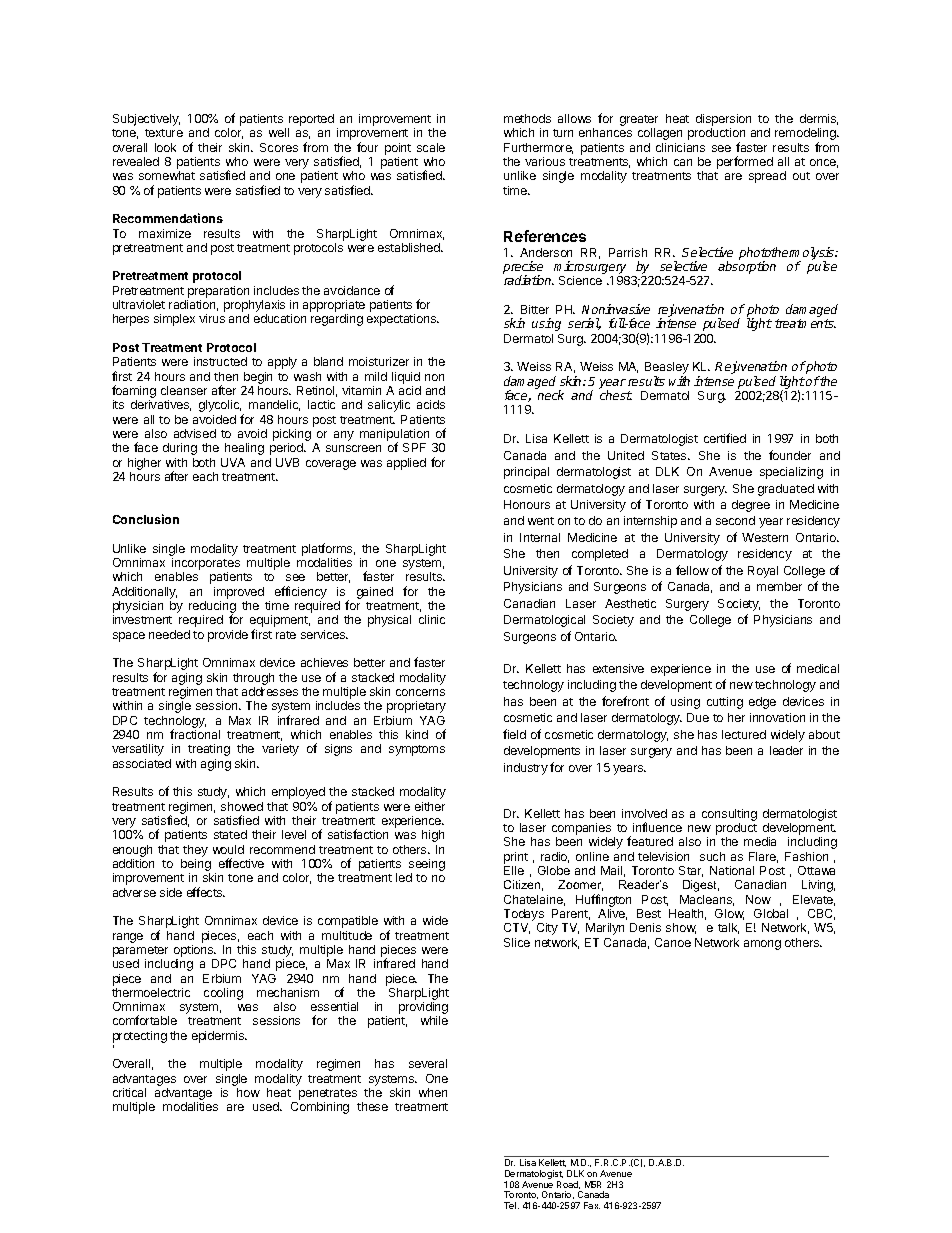  Describe the element at coordinates (129, 1092) in the screenshot. I see `critical` at that location.
